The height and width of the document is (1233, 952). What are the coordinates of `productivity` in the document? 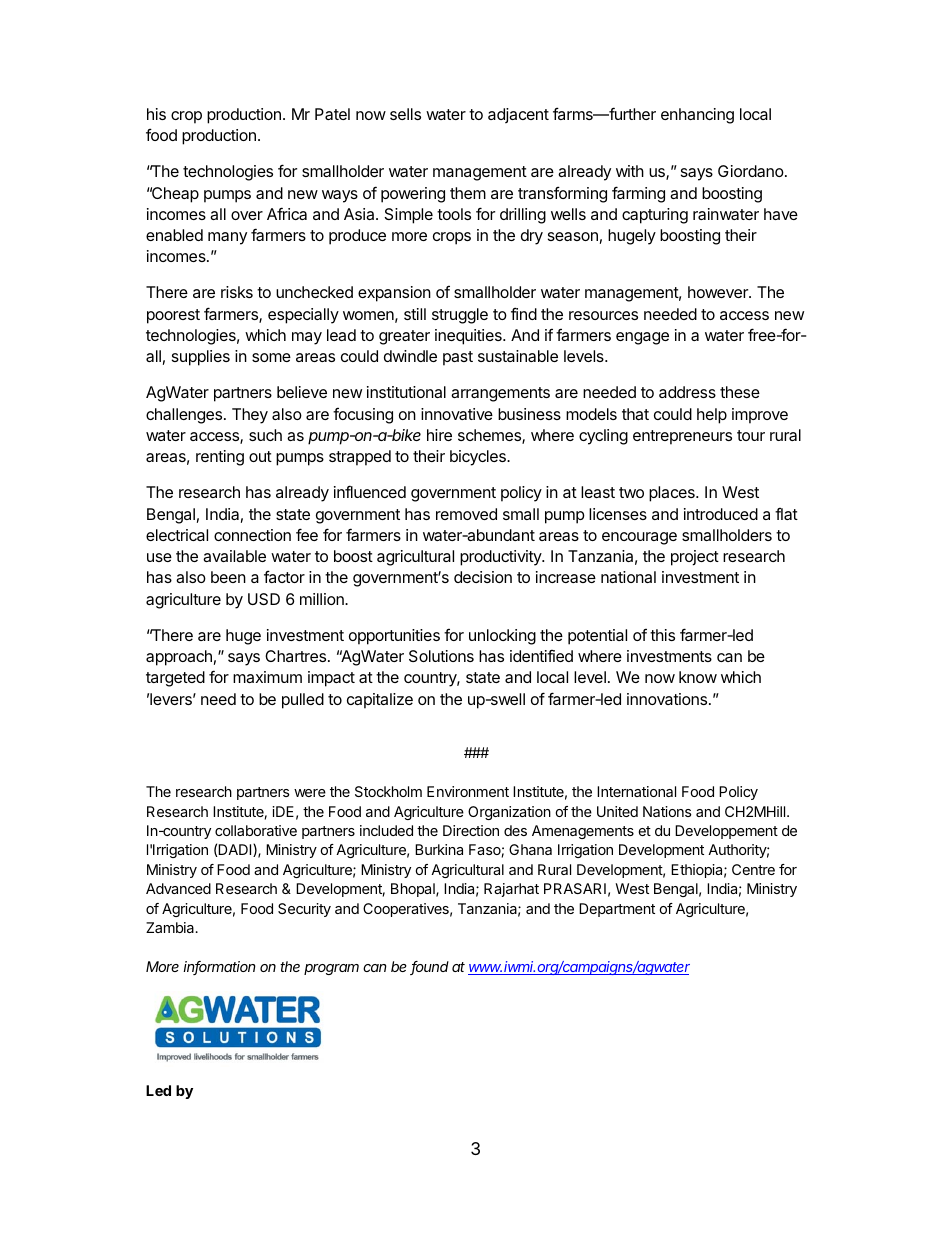 It's located at (501, 558).
